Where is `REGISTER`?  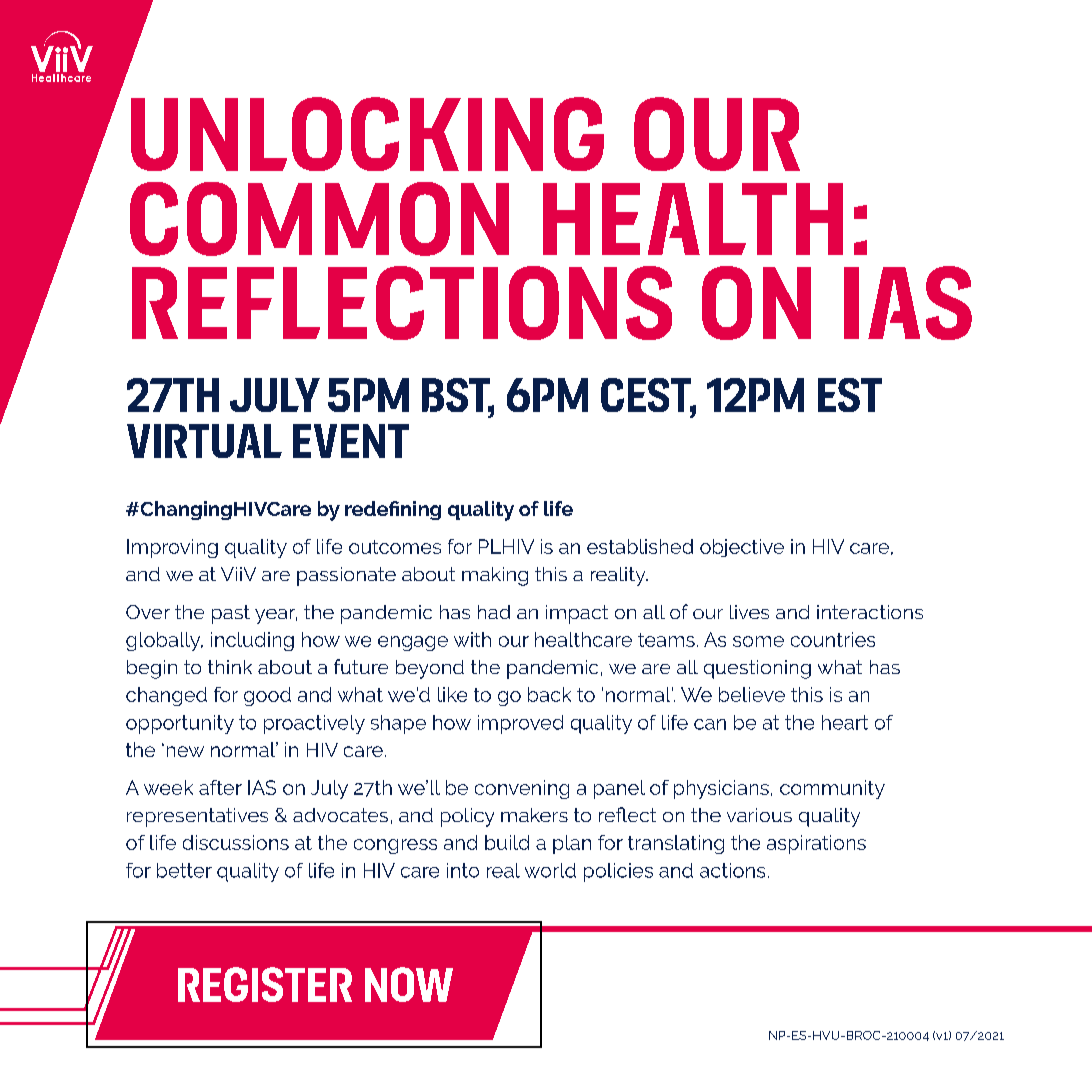
REGISTER is located at coordinates (265, 984).
